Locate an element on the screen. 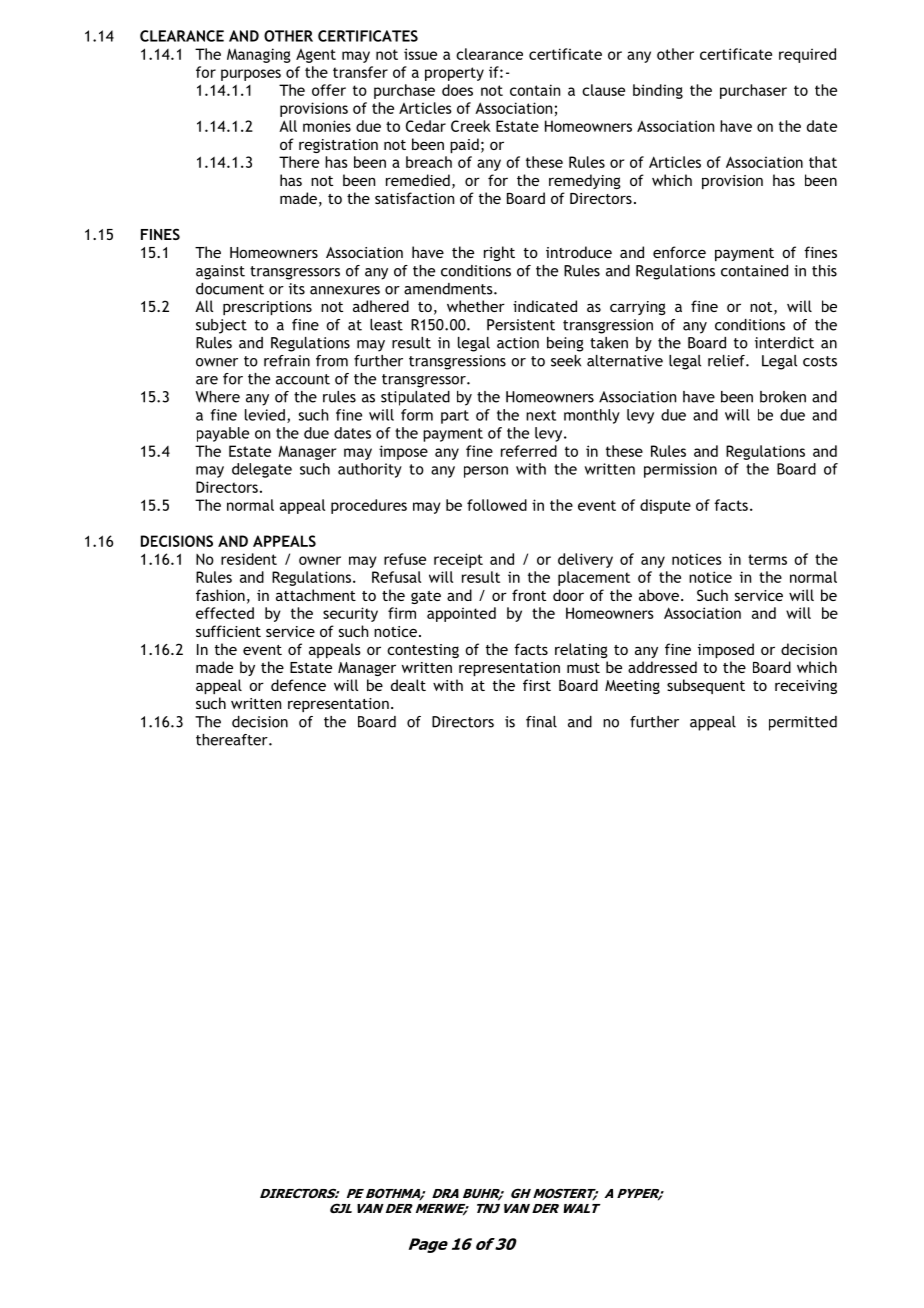 The width and height of the screenshot is (924, 1308). purposes is located at coordinates (251, 75).
